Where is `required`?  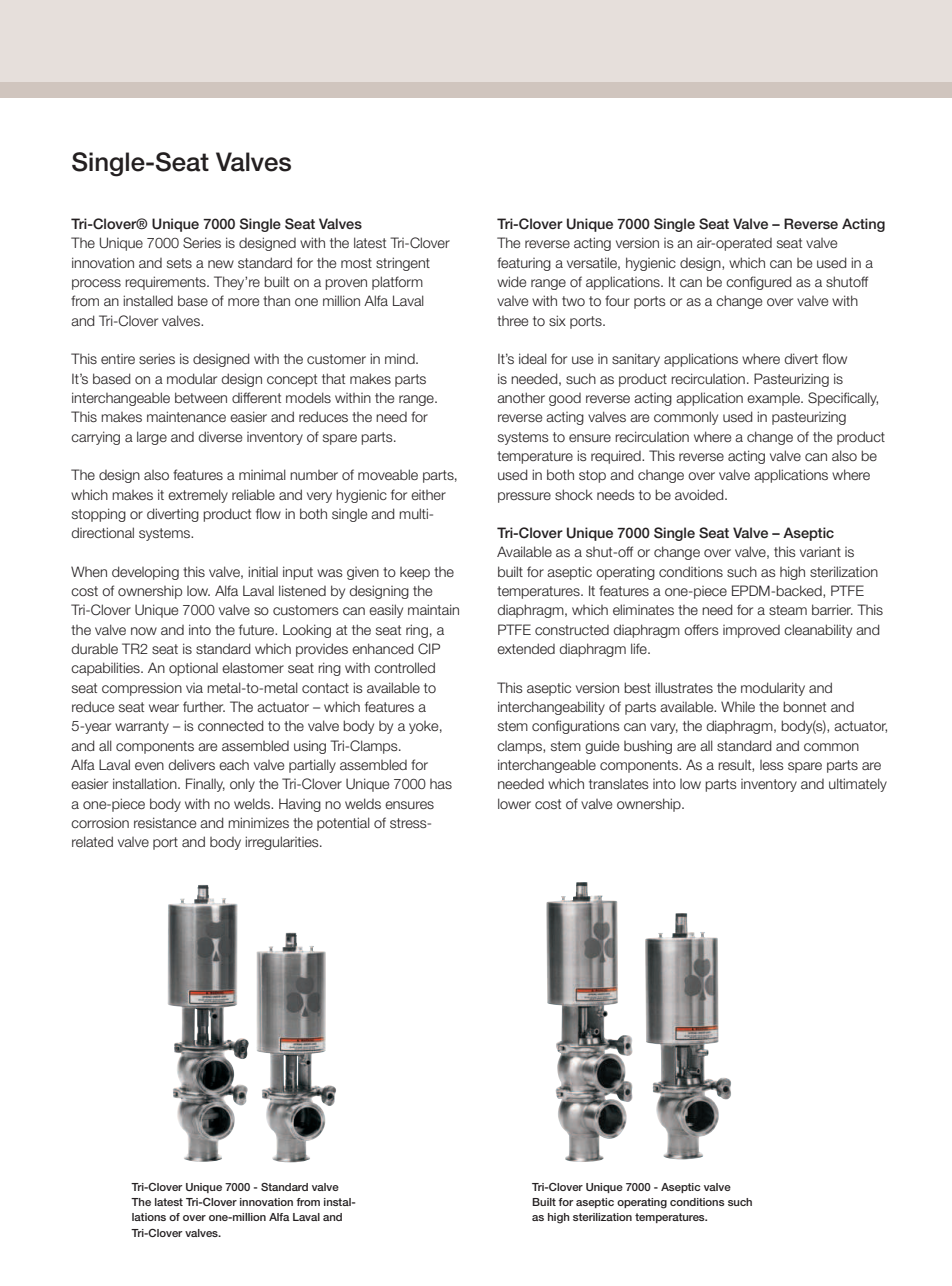
required is located at coordinates (617, 457).
